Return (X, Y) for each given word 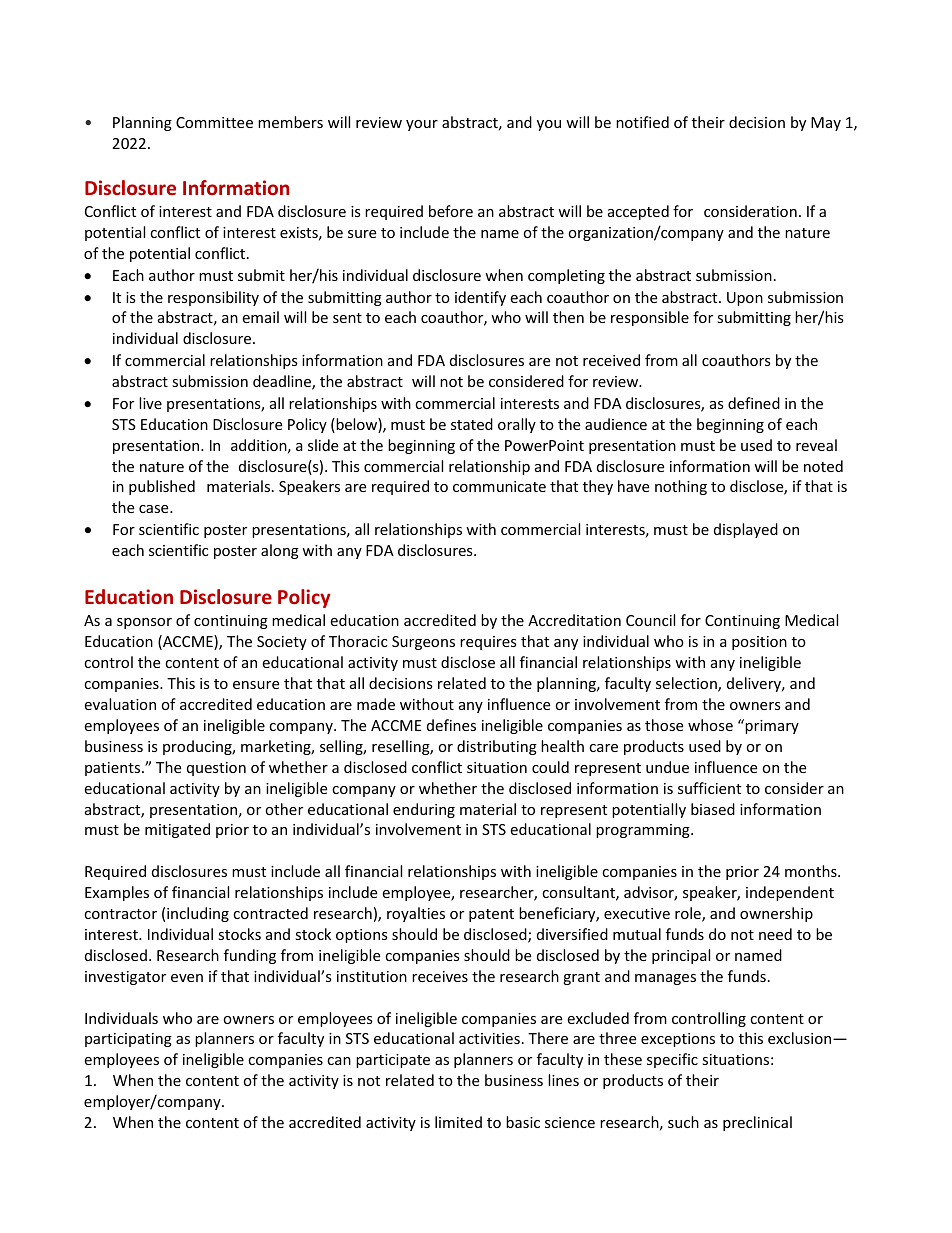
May (826, 124)
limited (458, 1122)
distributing (497, 747)
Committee (214, 122)
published (162, 487)
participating (128, 1040)
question (216, 769)
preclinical (757, 1123)
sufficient (709, 788)
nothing (681, 487)
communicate (499, 486)
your (422, 125)
